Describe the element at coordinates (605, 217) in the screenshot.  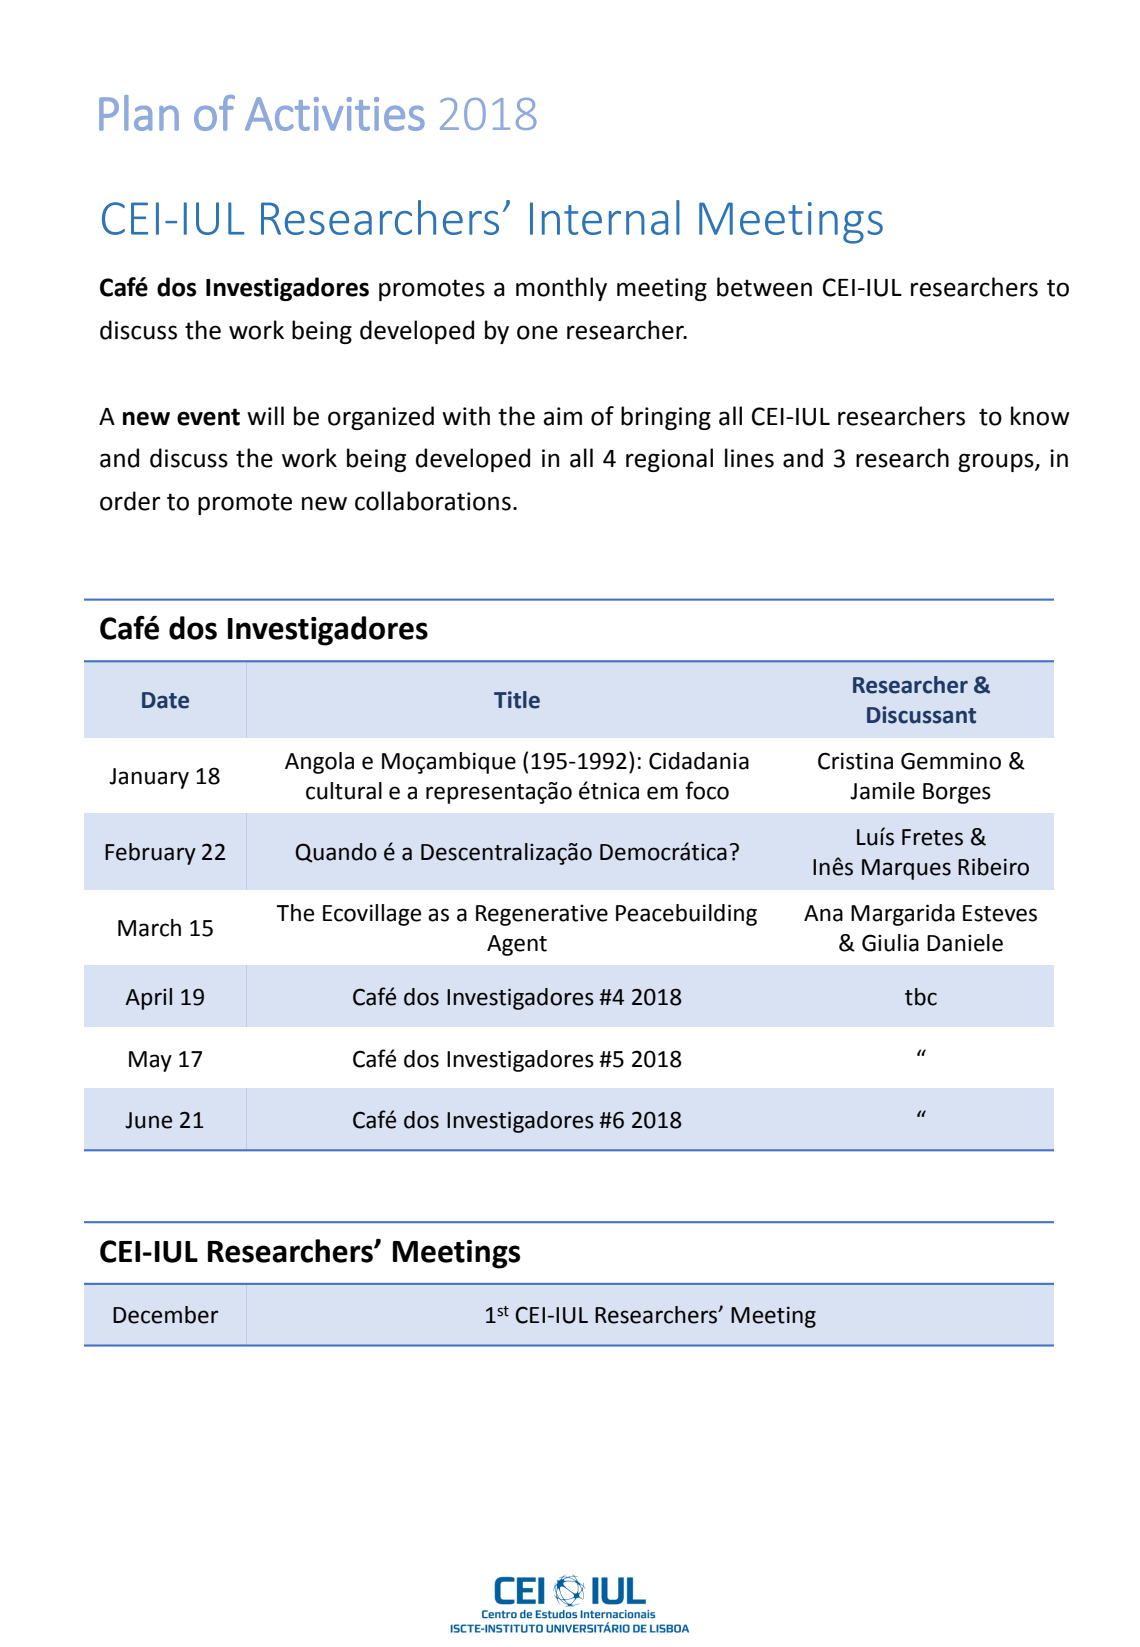
I see `Internal` at that location.
